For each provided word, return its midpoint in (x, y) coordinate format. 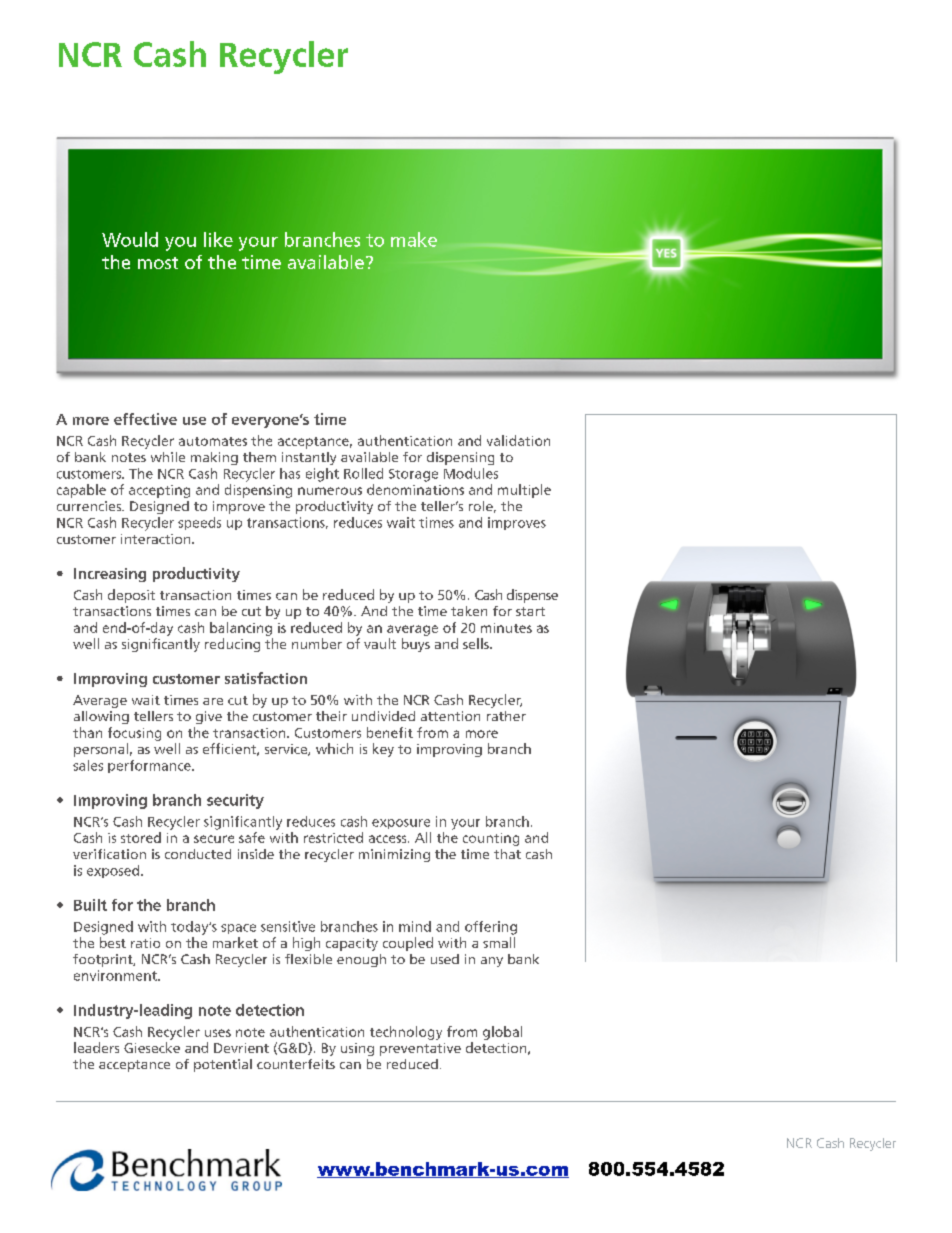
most (158, 263)
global (502, 1033)
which (334, 748)
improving (449, 750)
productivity (334, 507)
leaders (96, 1047)
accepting (159, 491)
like (218, 239)
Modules (471, 473)
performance (150, 766)
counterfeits (296, 1064)
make (414, 239)
